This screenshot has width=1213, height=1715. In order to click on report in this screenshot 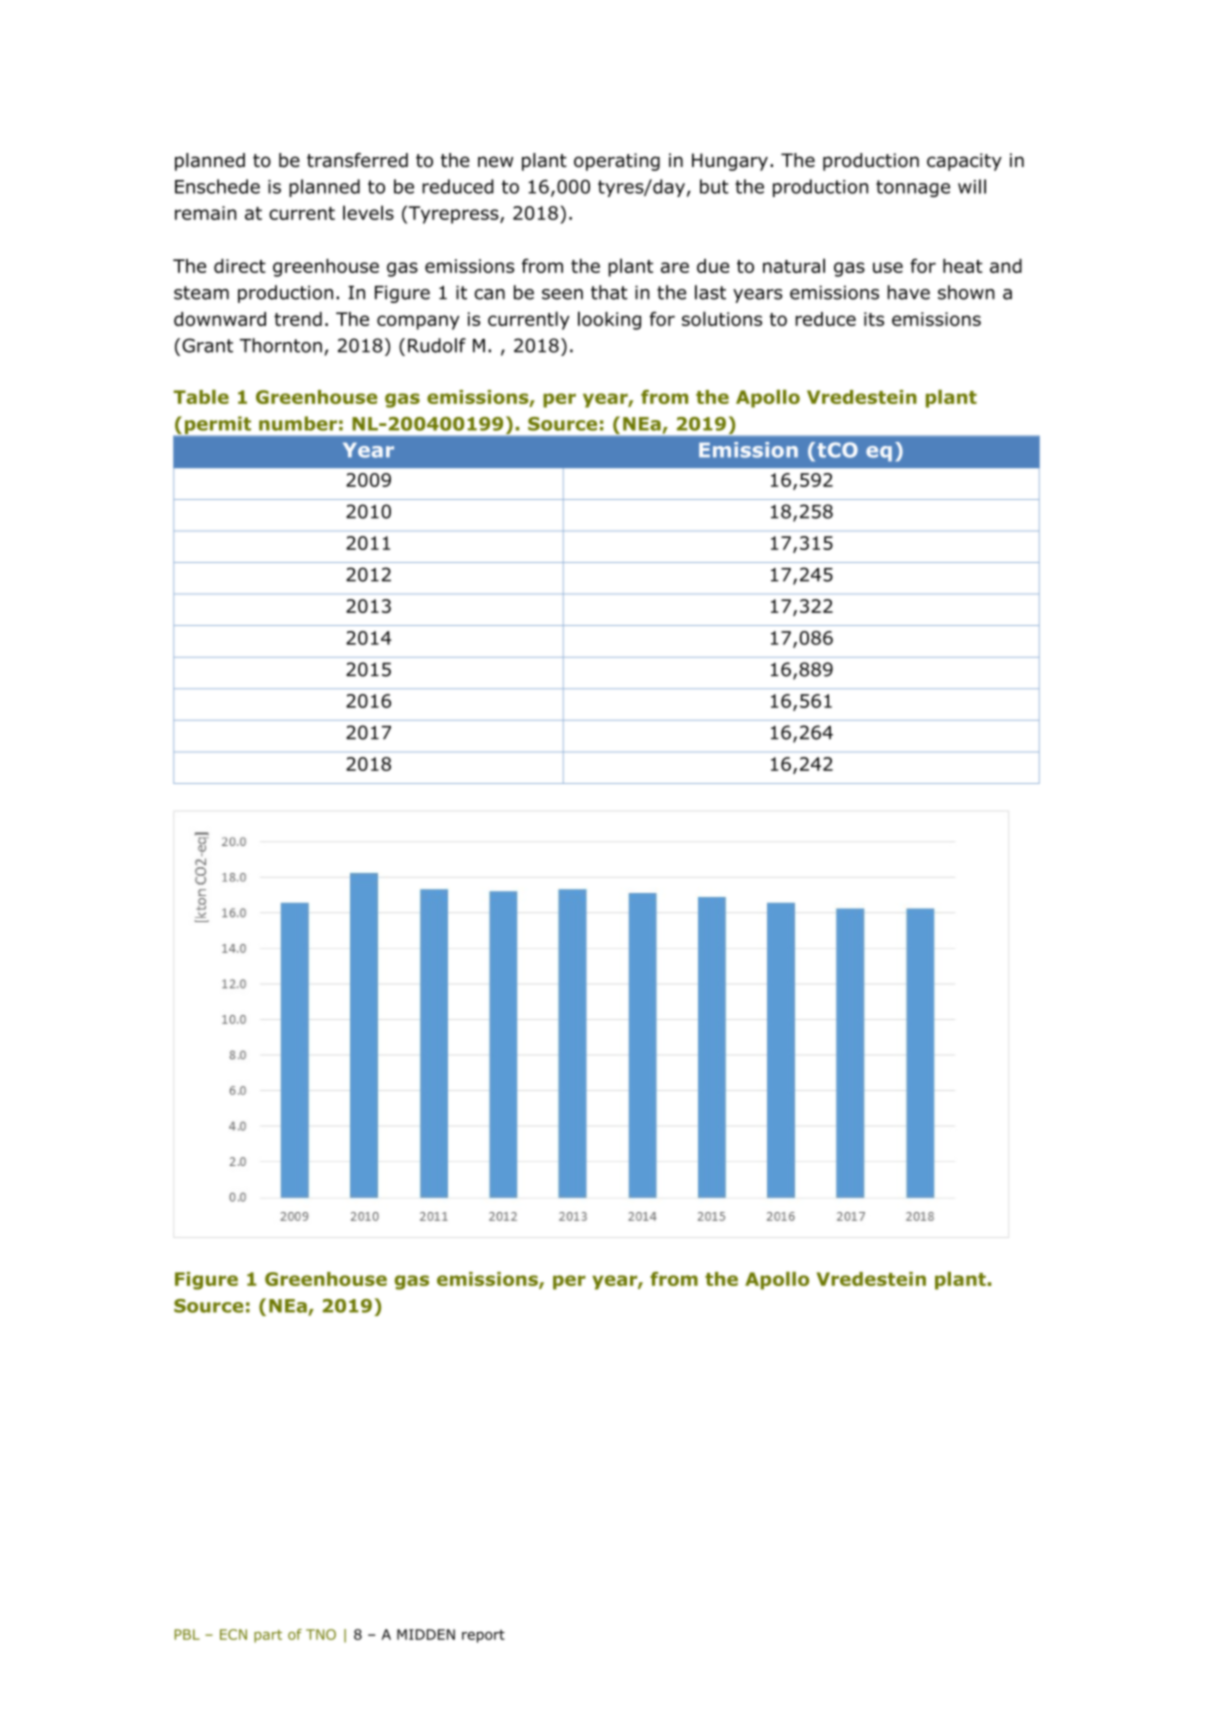, I will do `click(483, 1636)`.
